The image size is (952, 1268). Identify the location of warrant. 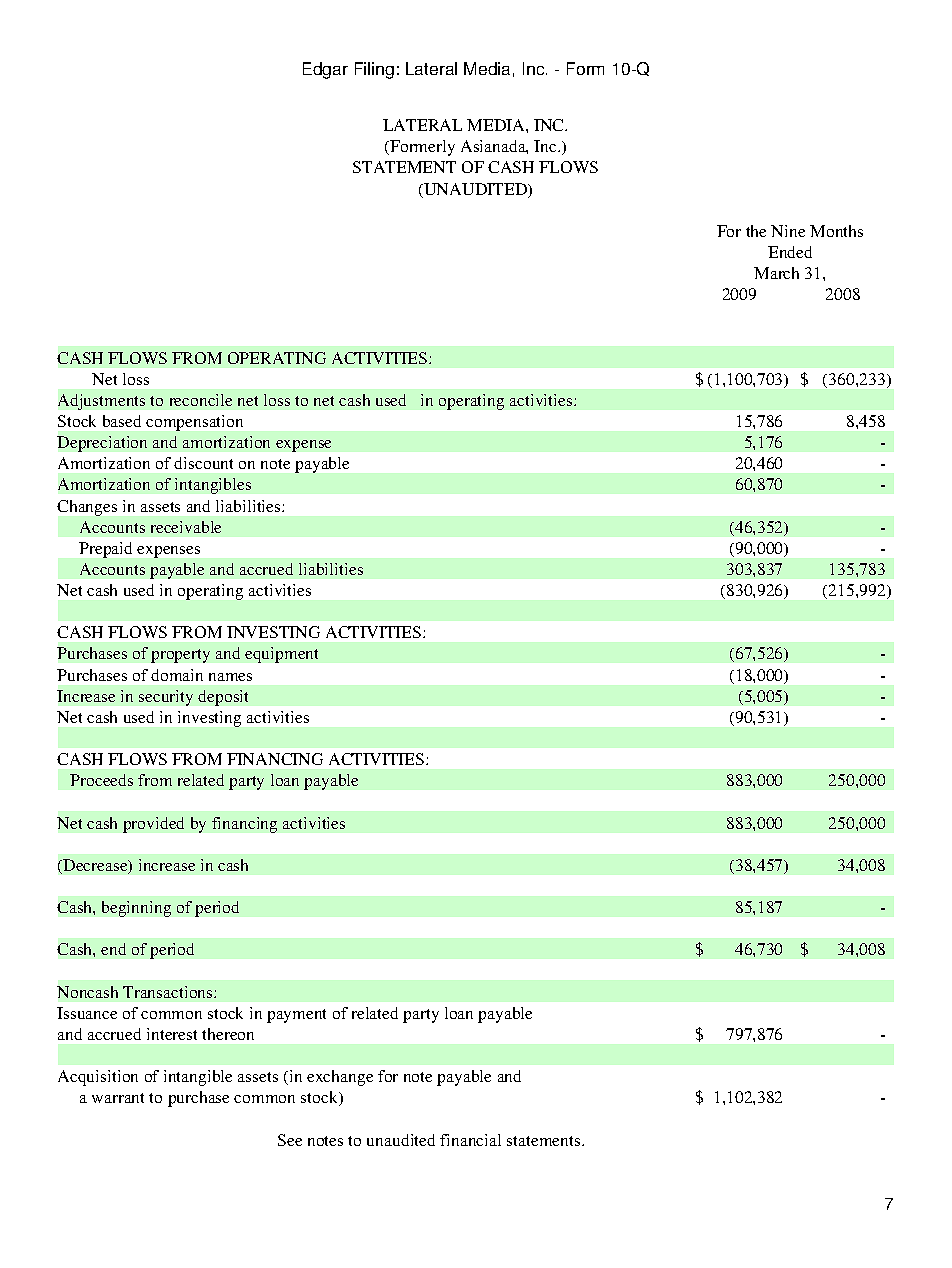
(118, 1098).
